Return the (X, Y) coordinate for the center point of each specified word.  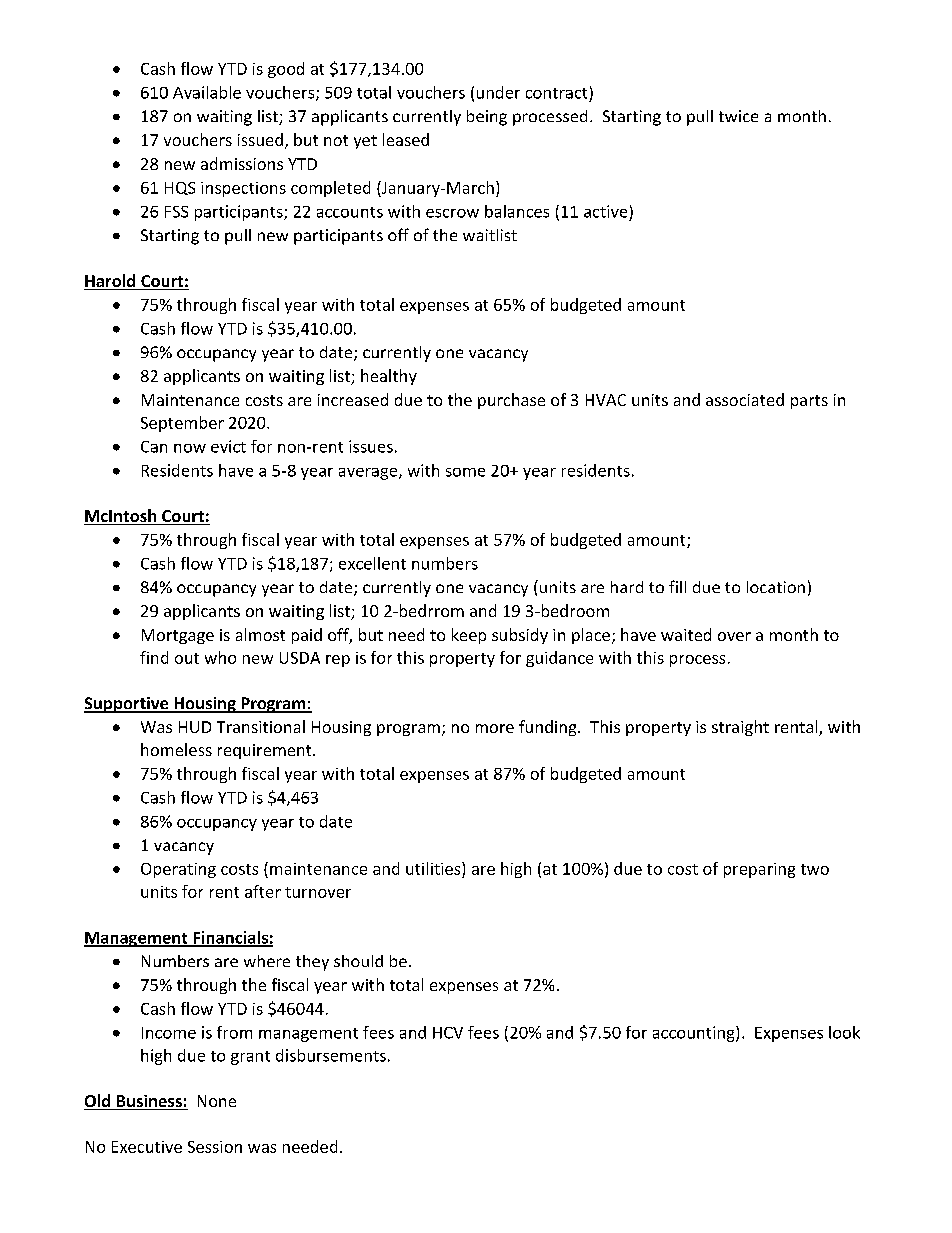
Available (207, 92)
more (495, 728)
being (487, 118)
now (190, 448)
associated (745, 399)
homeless (176, 749)
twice (738, 116)
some (465, 472)
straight (740, 728)
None (217, 1101)
